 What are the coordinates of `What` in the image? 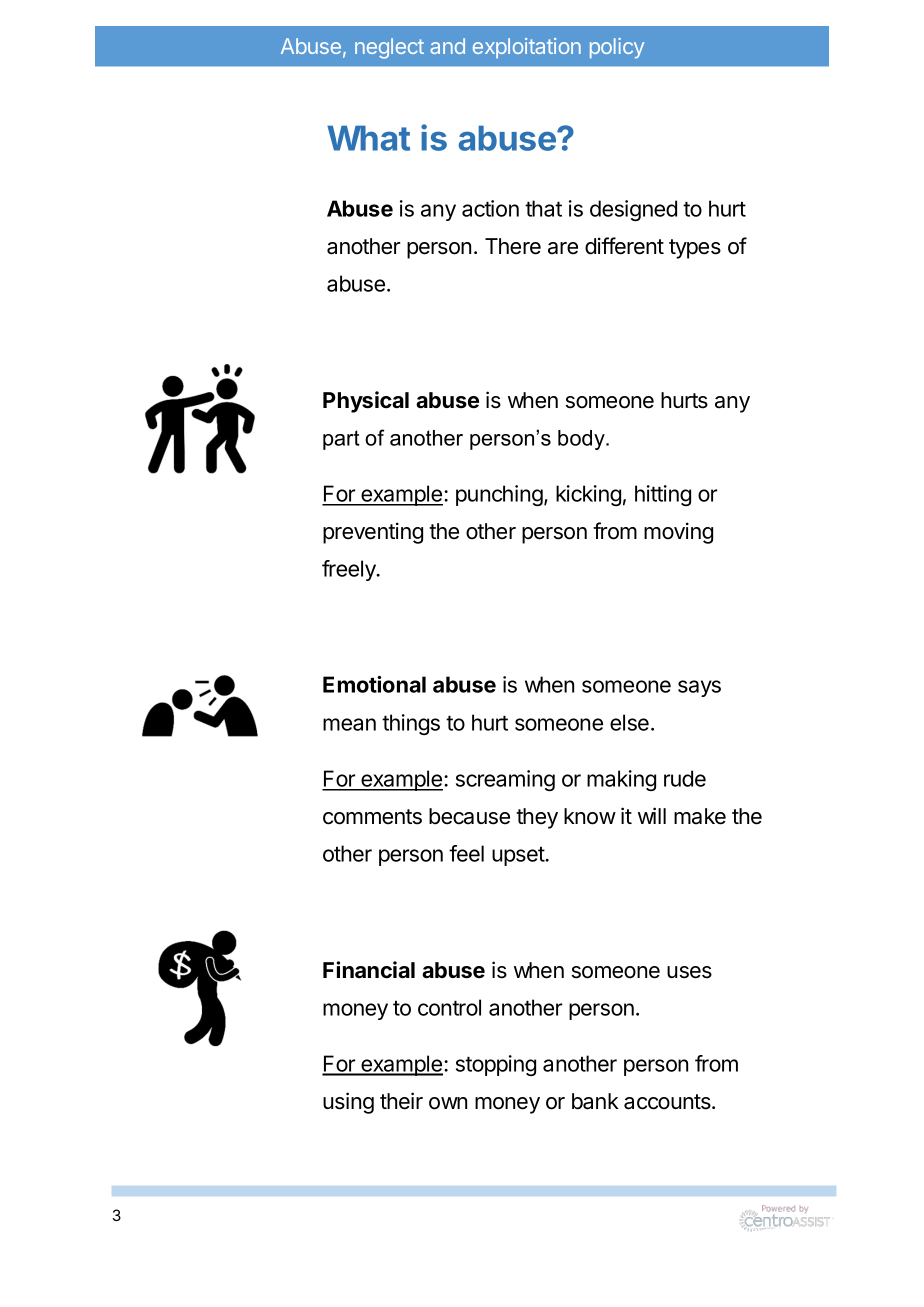 It's located at (368, 138).
